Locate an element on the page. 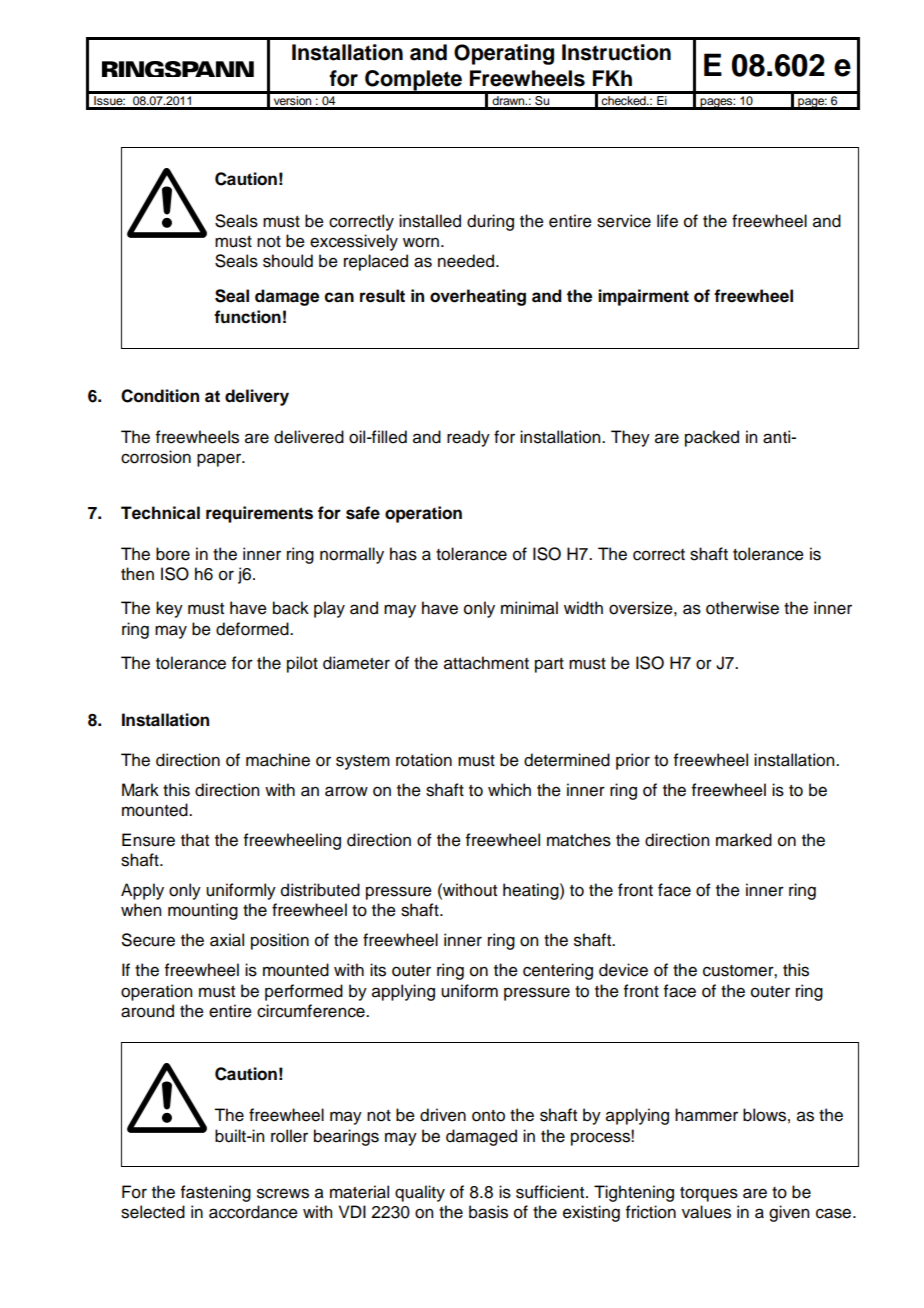 The height and width of the image is (1308, 924). ready is located at coordinates (468, 438).
